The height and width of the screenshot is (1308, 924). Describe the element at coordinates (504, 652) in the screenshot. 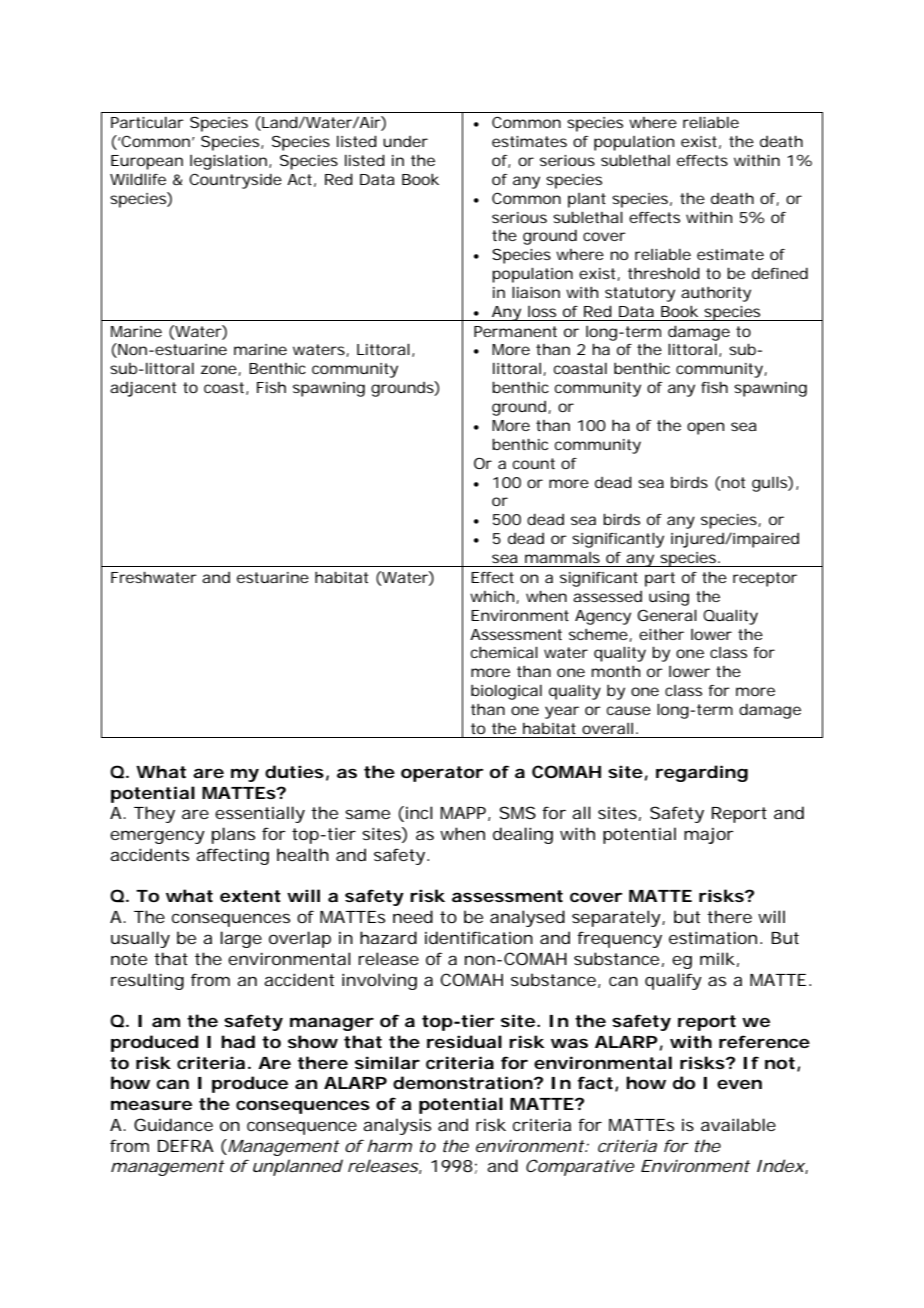

I see `chemical` at that location.
